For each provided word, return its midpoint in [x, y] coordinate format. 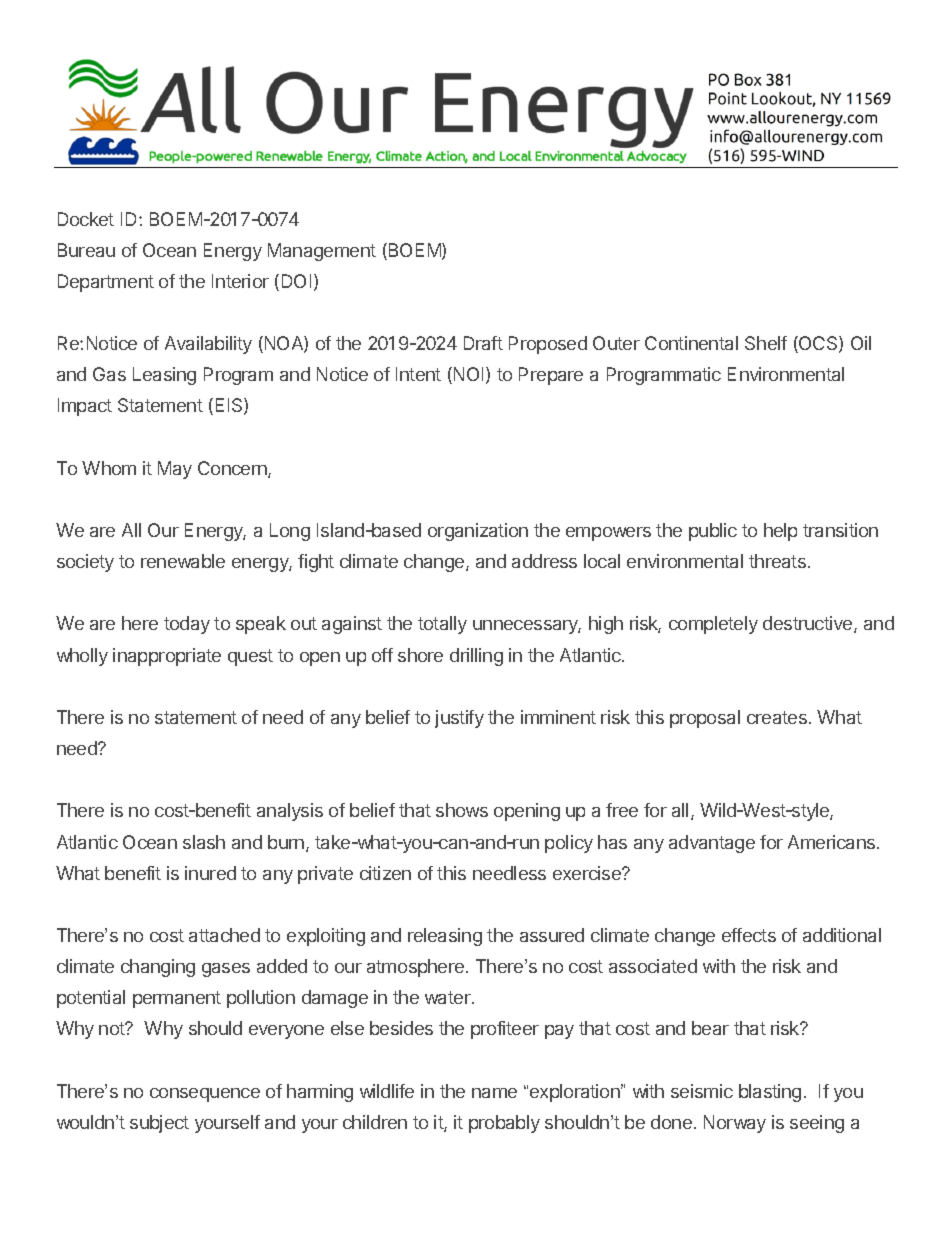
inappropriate [167, 657]
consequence [205, 1095]
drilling [476, 657]
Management [322, 252]
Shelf [766, 343]
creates [777, 717]
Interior [240, 281]
